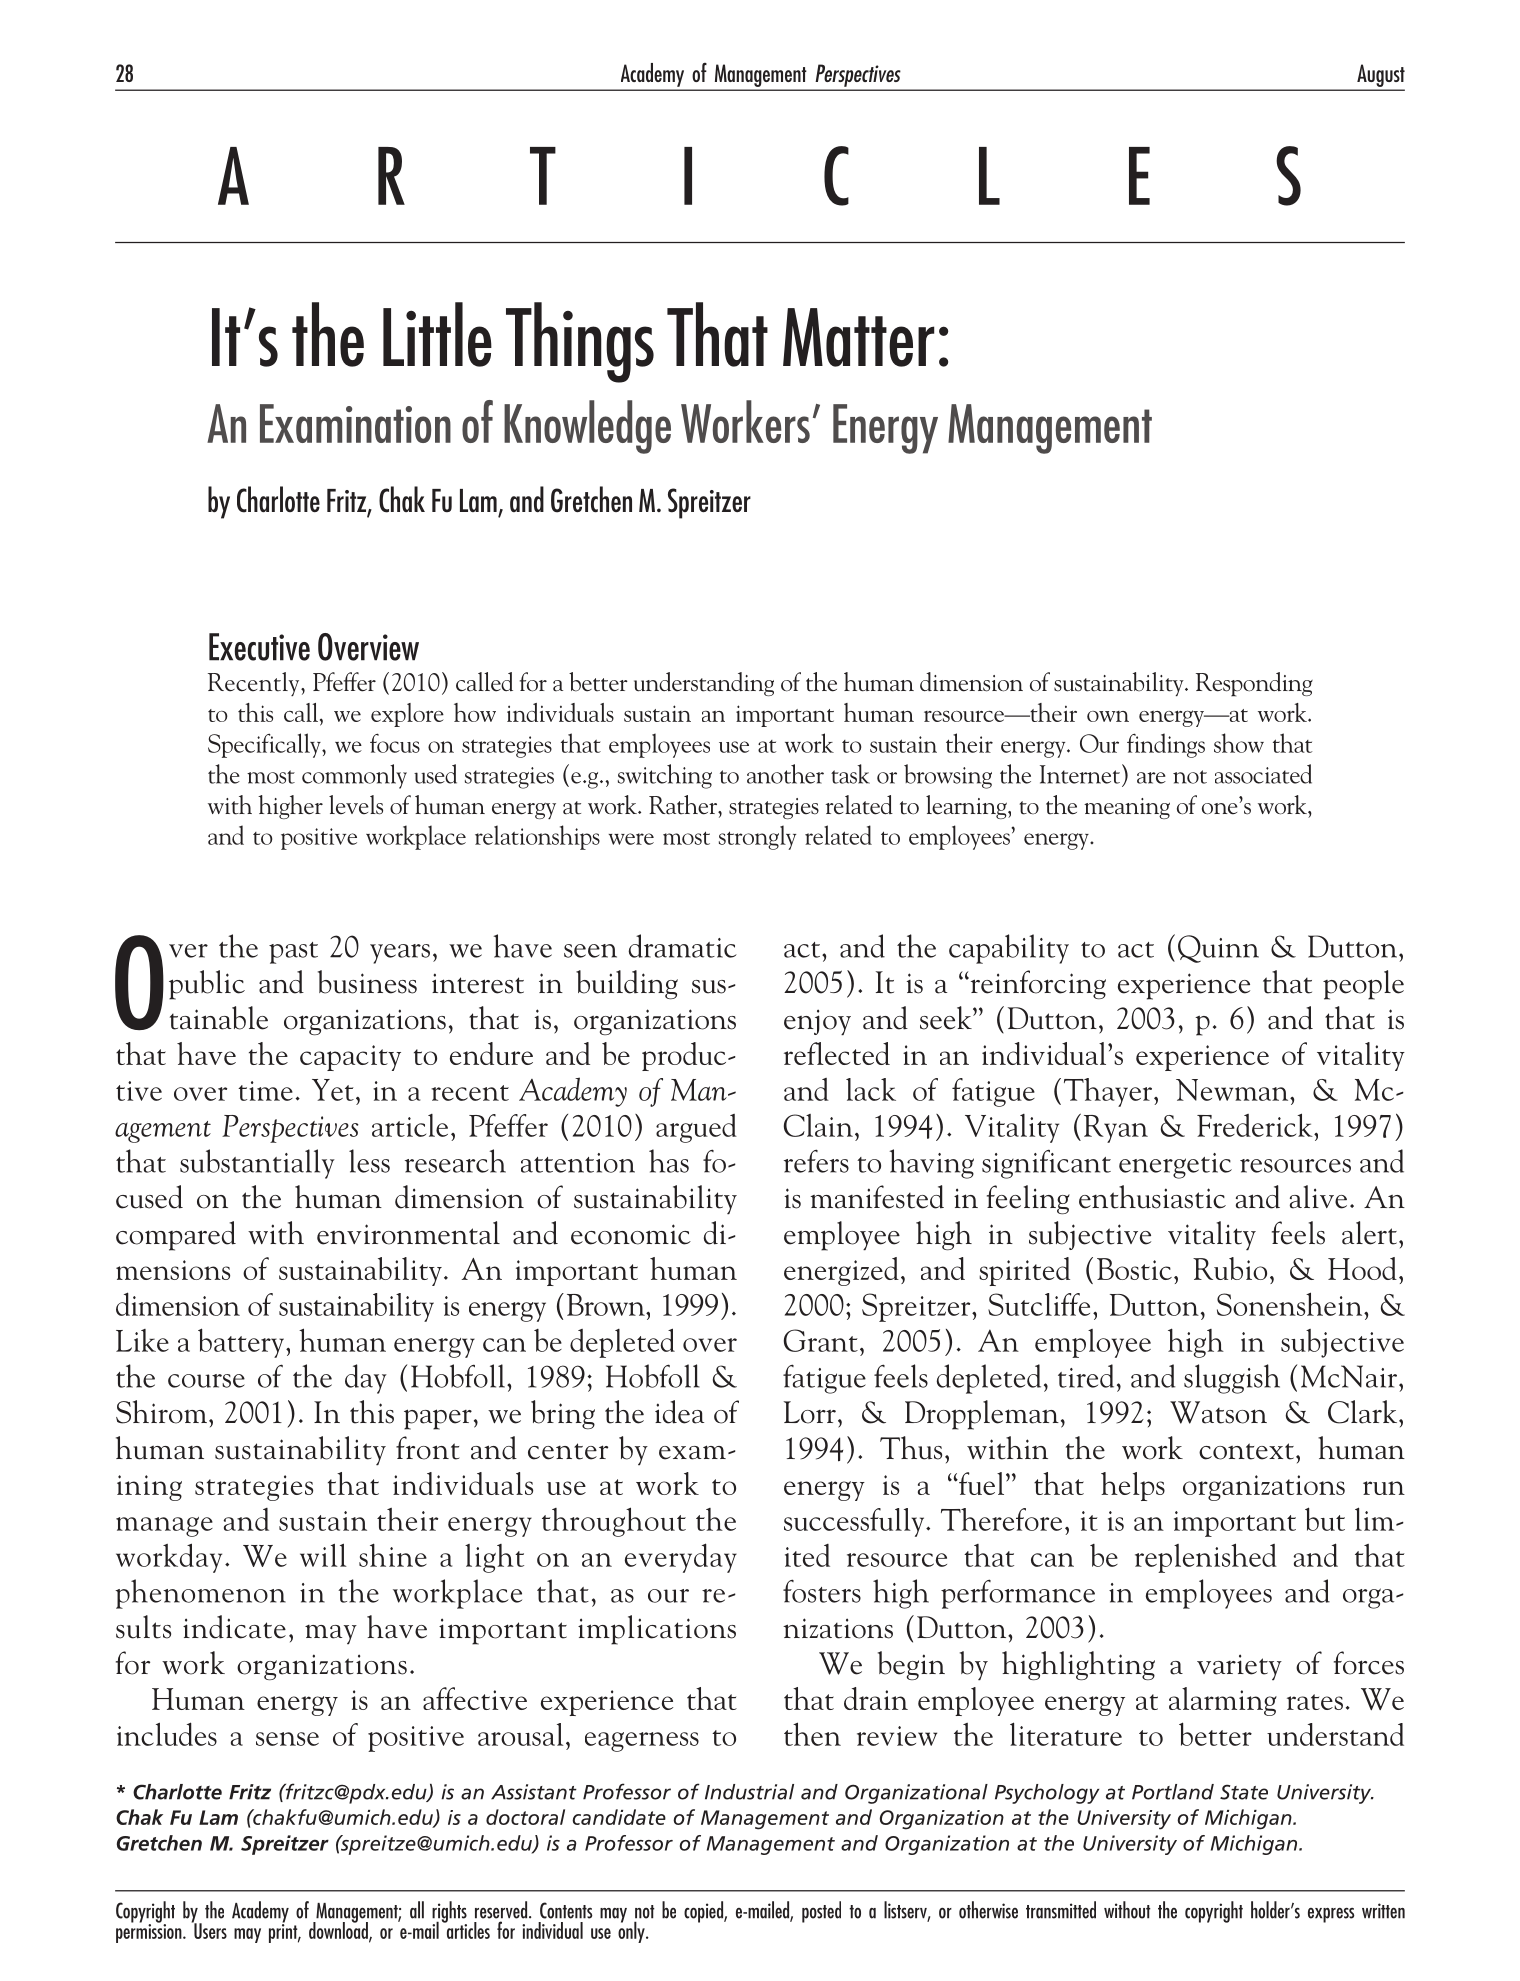 This page has height=1981, width=1520. Describe the element at coordinates (339, 1930) in the page. I see `download` at that location.
